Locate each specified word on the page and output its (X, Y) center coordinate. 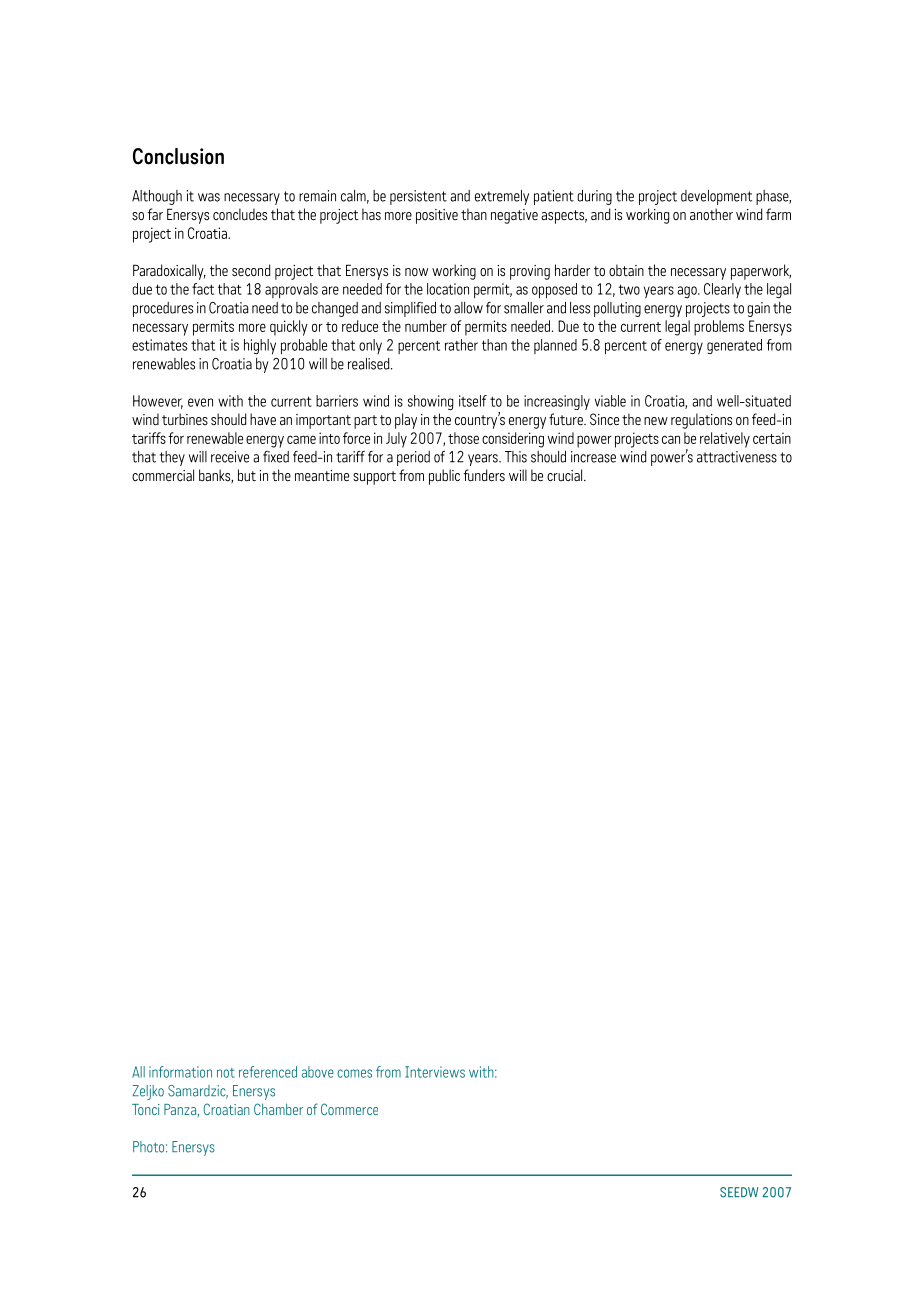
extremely (502, 197)
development (716, 197)
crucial (566, 475)
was (209, 197)
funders (484, 475)
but (247, 475)
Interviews (435, 1072)
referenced (268, 1072)
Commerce (349, 1109)
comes (354, 1073)
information (180, 1072)
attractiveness (737, 457)
